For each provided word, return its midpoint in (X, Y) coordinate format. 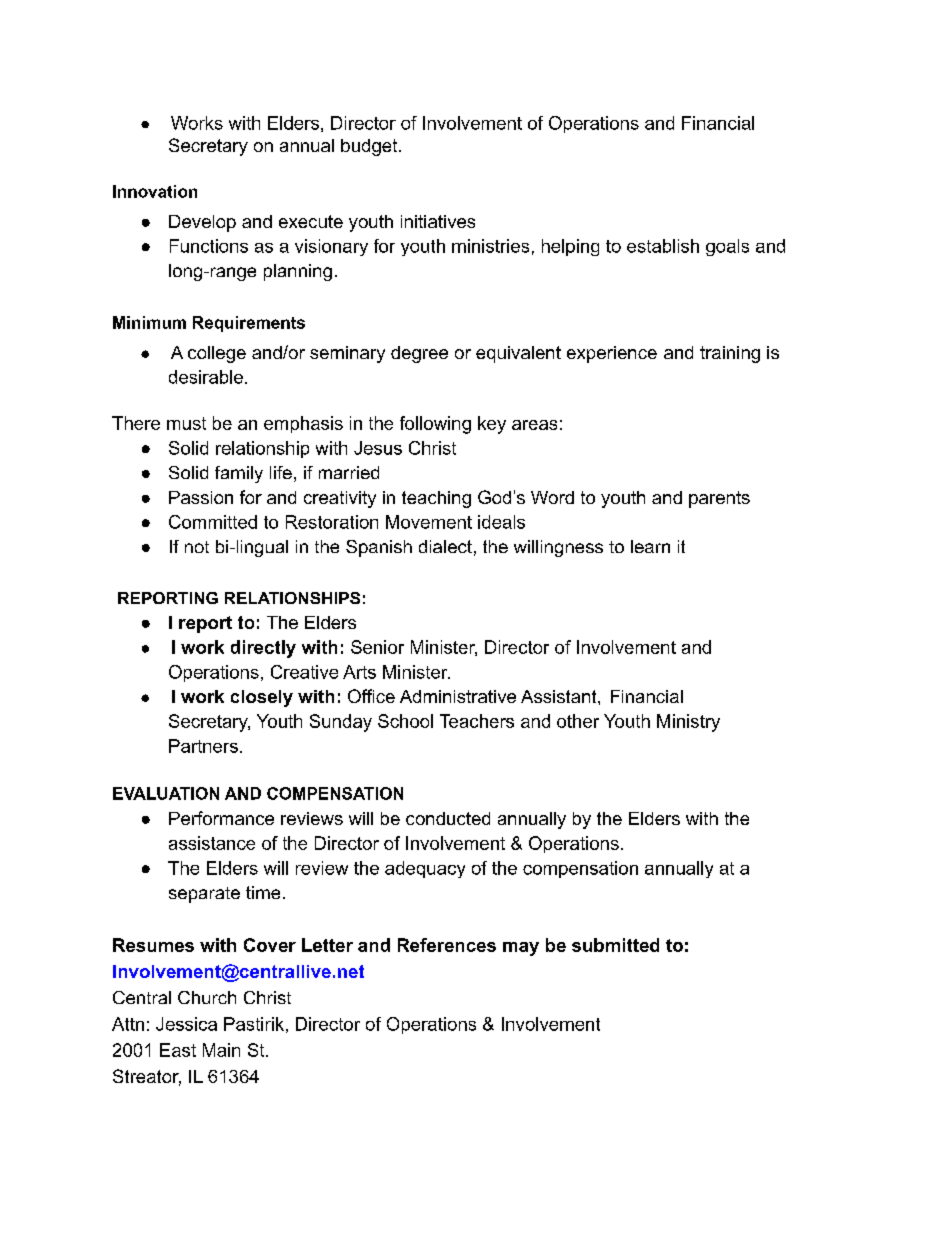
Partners (203, 746)
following (435, 425)
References (447, 945)
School (405, 721)
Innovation (155, 191)
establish (663, 246)
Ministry (688, 723)
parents (719, 499)
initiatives (438, 221)
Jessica (186, 1024)
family (239, 474)
